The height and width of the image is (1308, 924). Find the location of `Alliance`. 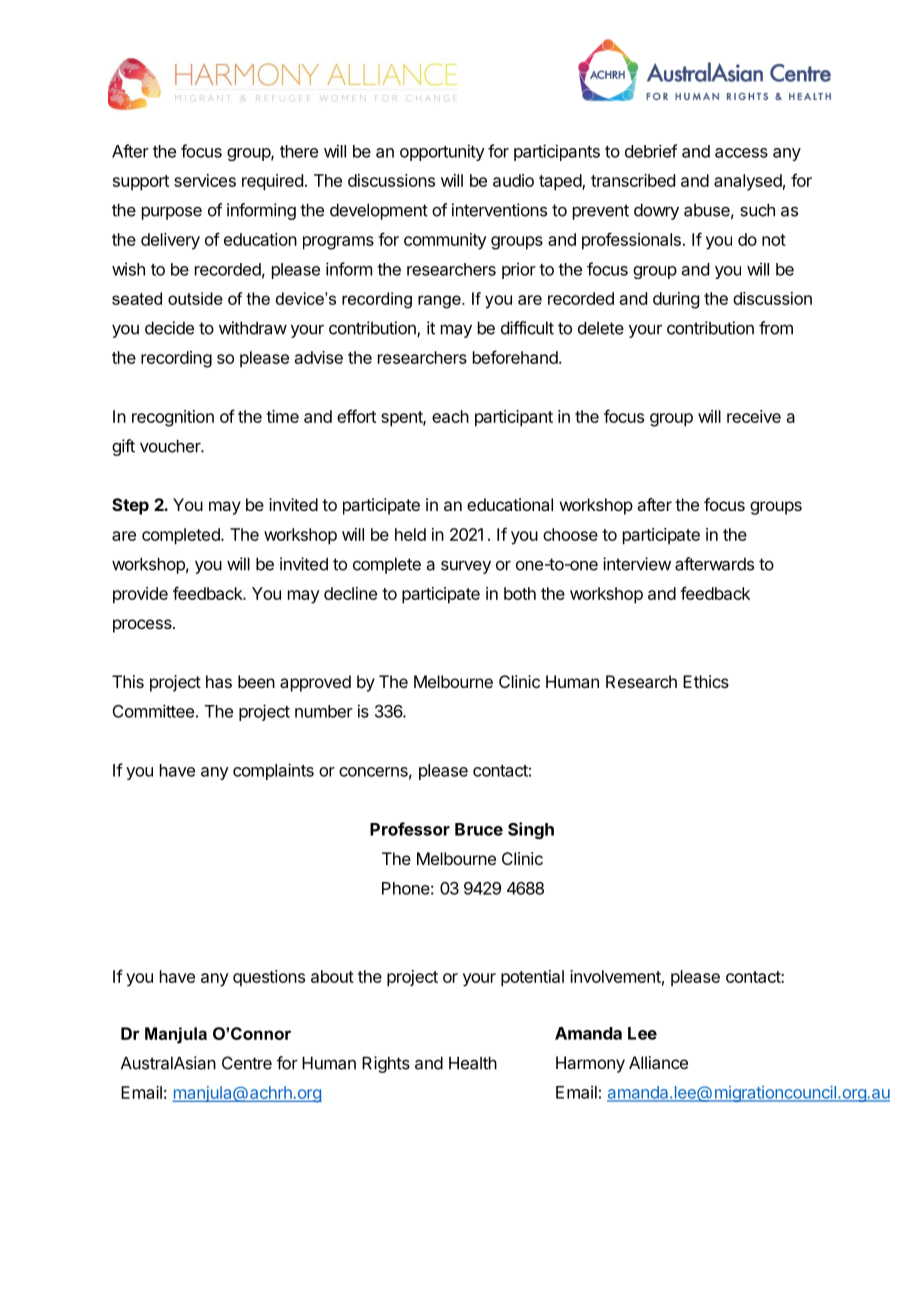

Alliance is located at coordinates (658, 1062).
